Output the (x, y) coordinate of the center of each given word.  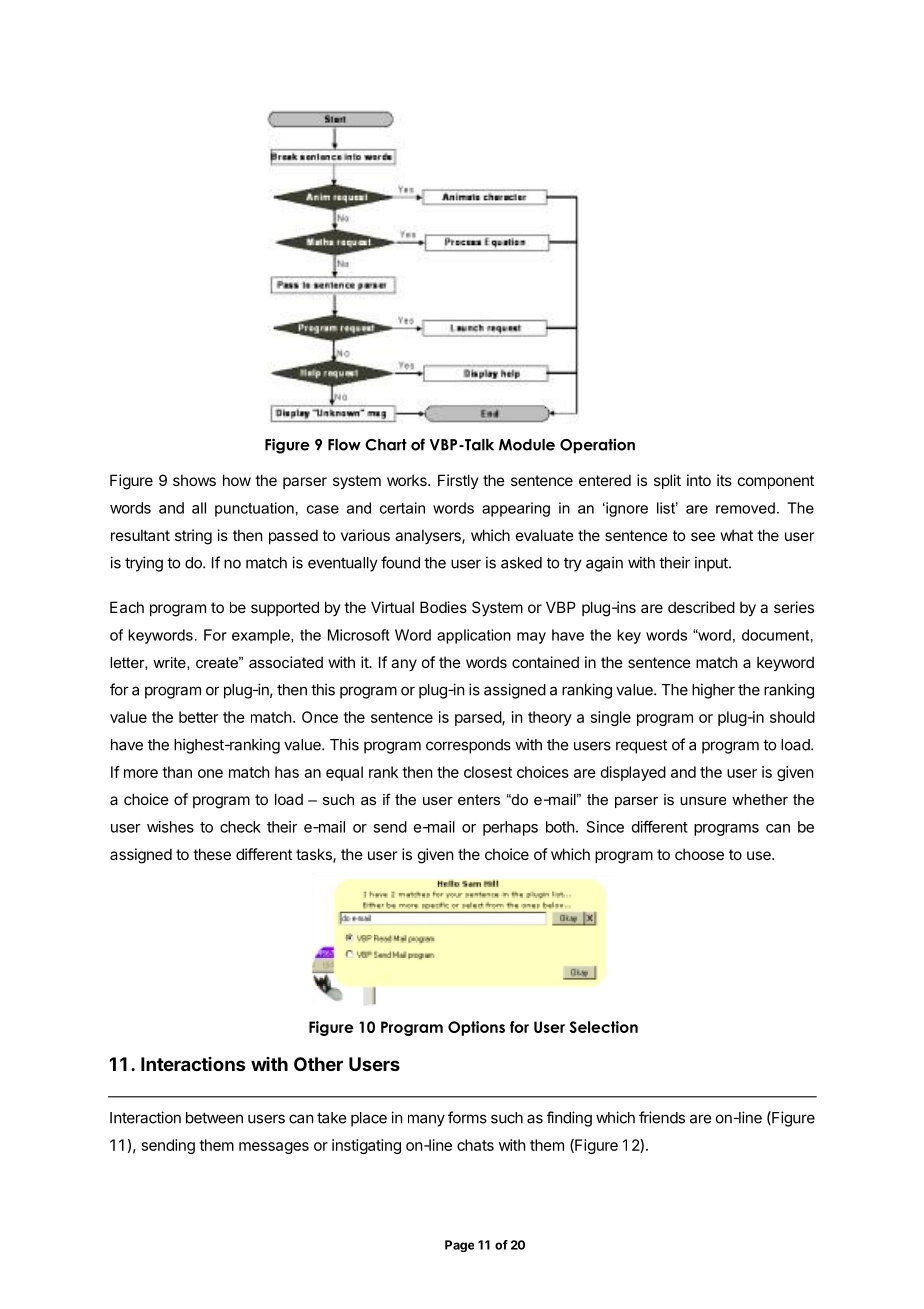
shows (194, 480)
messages (274, 1148)
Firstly (458, 481)
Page (459, 1246)
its (724, 480)
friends (662, 1117)
